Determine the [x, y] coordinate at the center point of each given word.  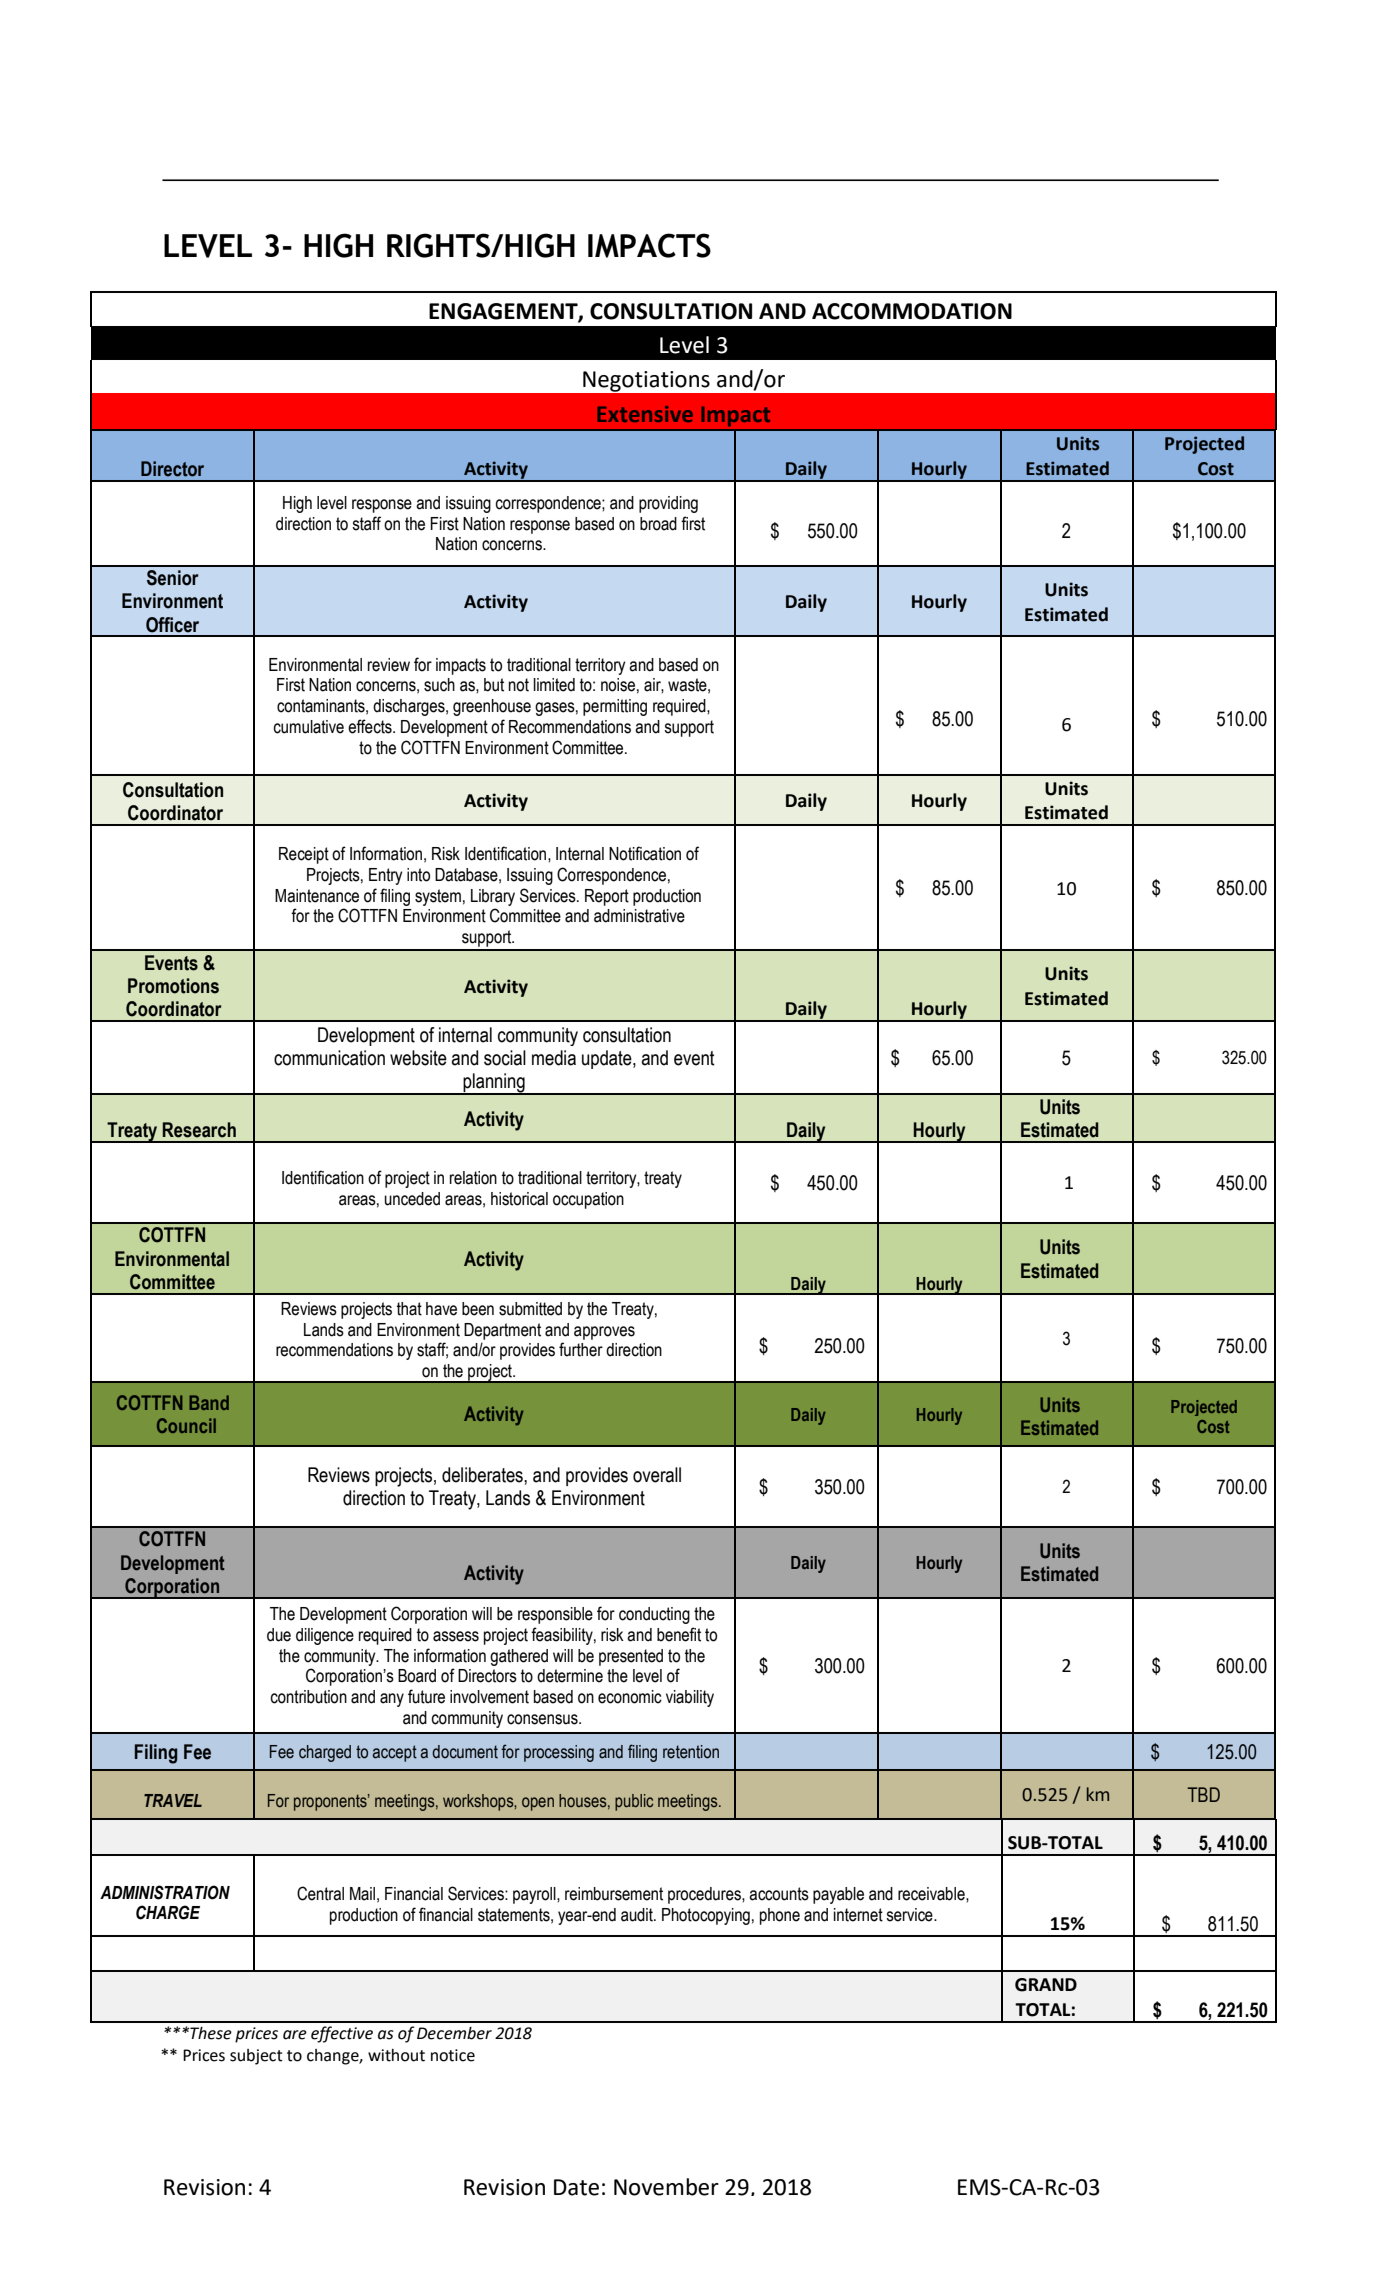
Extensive [645, 414]
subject [256, 2057]
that [409, 1309]
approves [604, 1333]
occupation [588, 1200]
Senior [173, 578]
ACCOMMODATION [912, 311]
